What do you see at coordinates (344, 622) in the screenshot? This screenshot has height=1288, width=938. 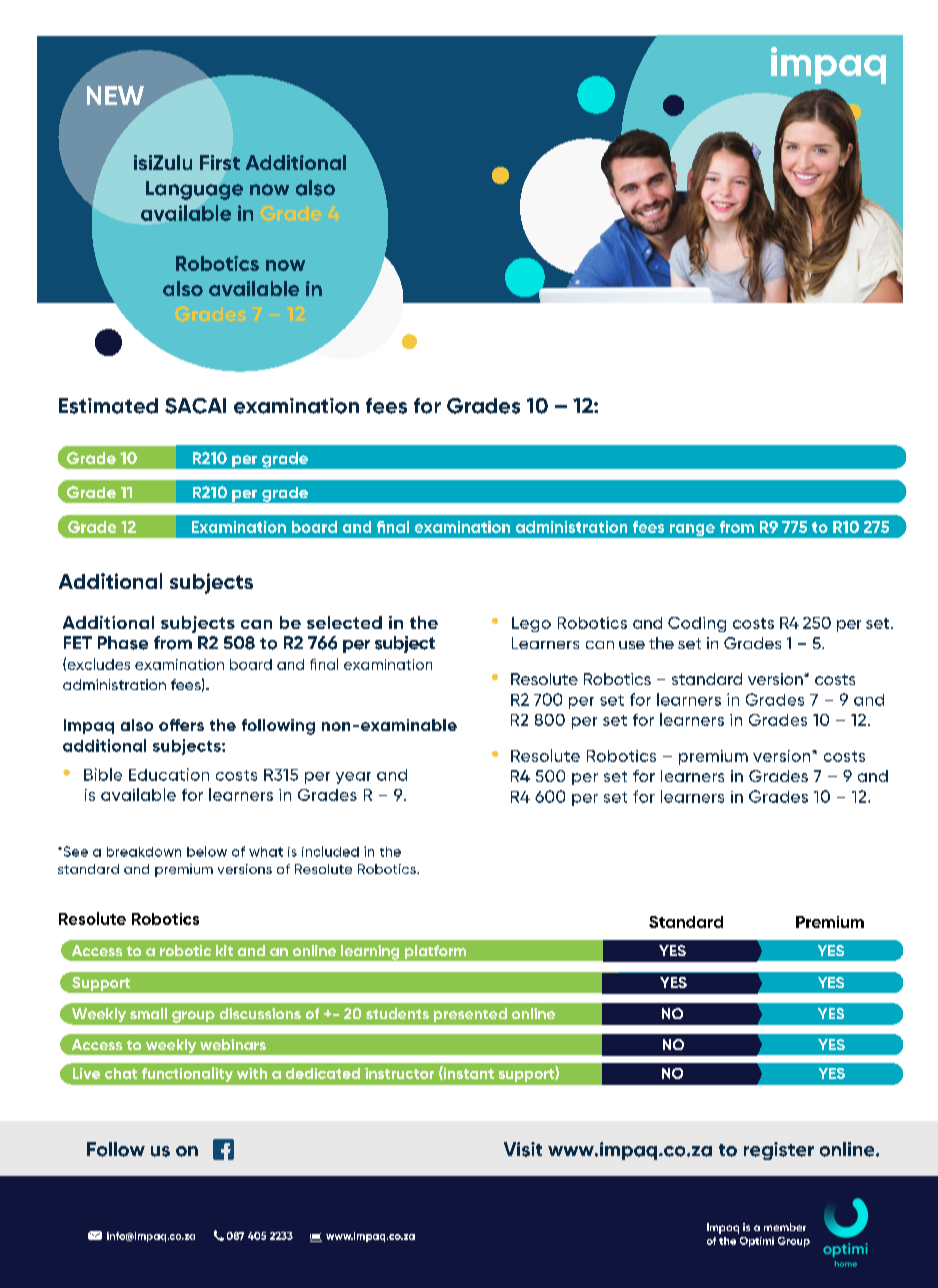 I see `selected` at bounding box center [344, 622].
